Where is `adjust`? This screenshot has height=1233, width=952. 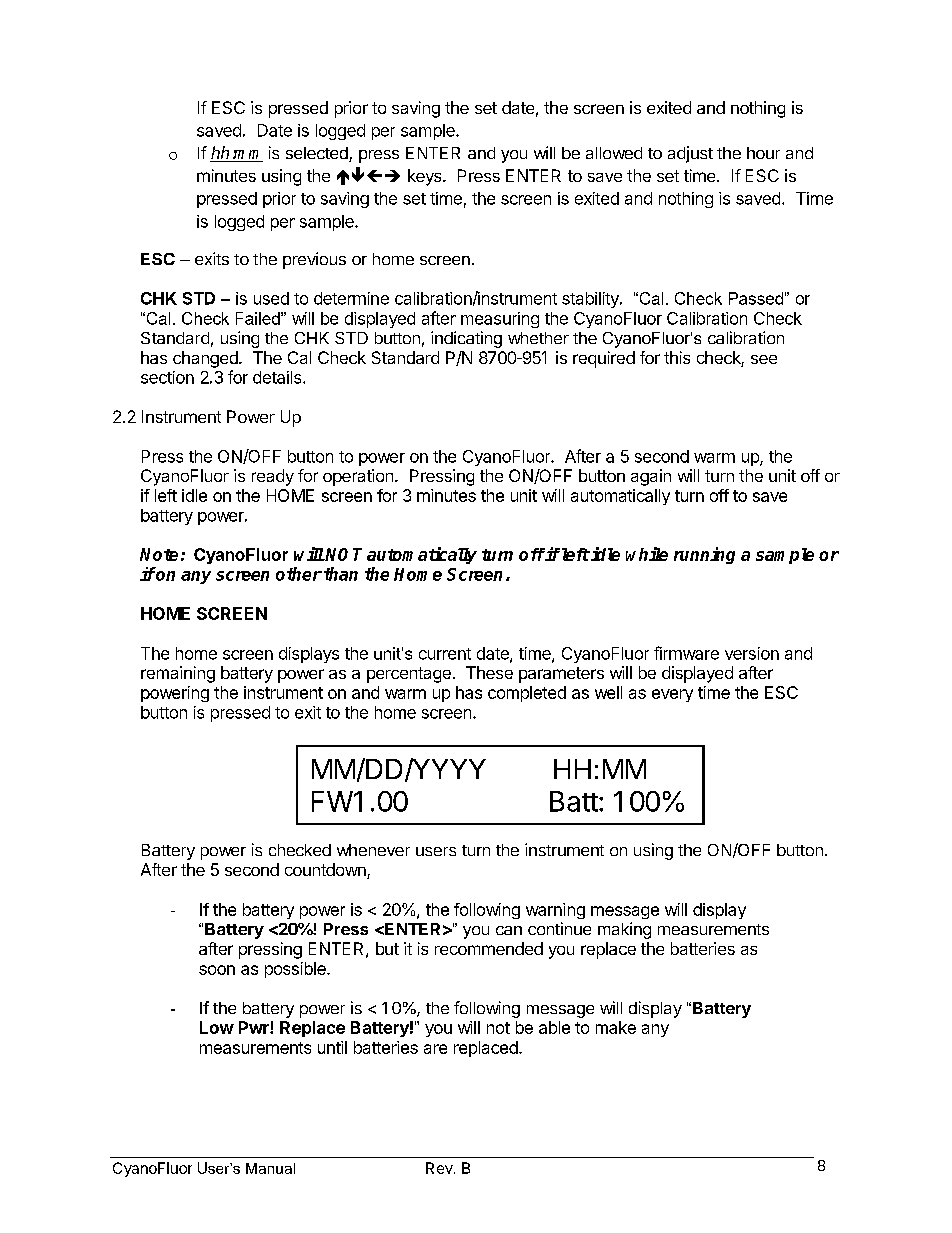 adjust is located at coordinates (690, 154).
